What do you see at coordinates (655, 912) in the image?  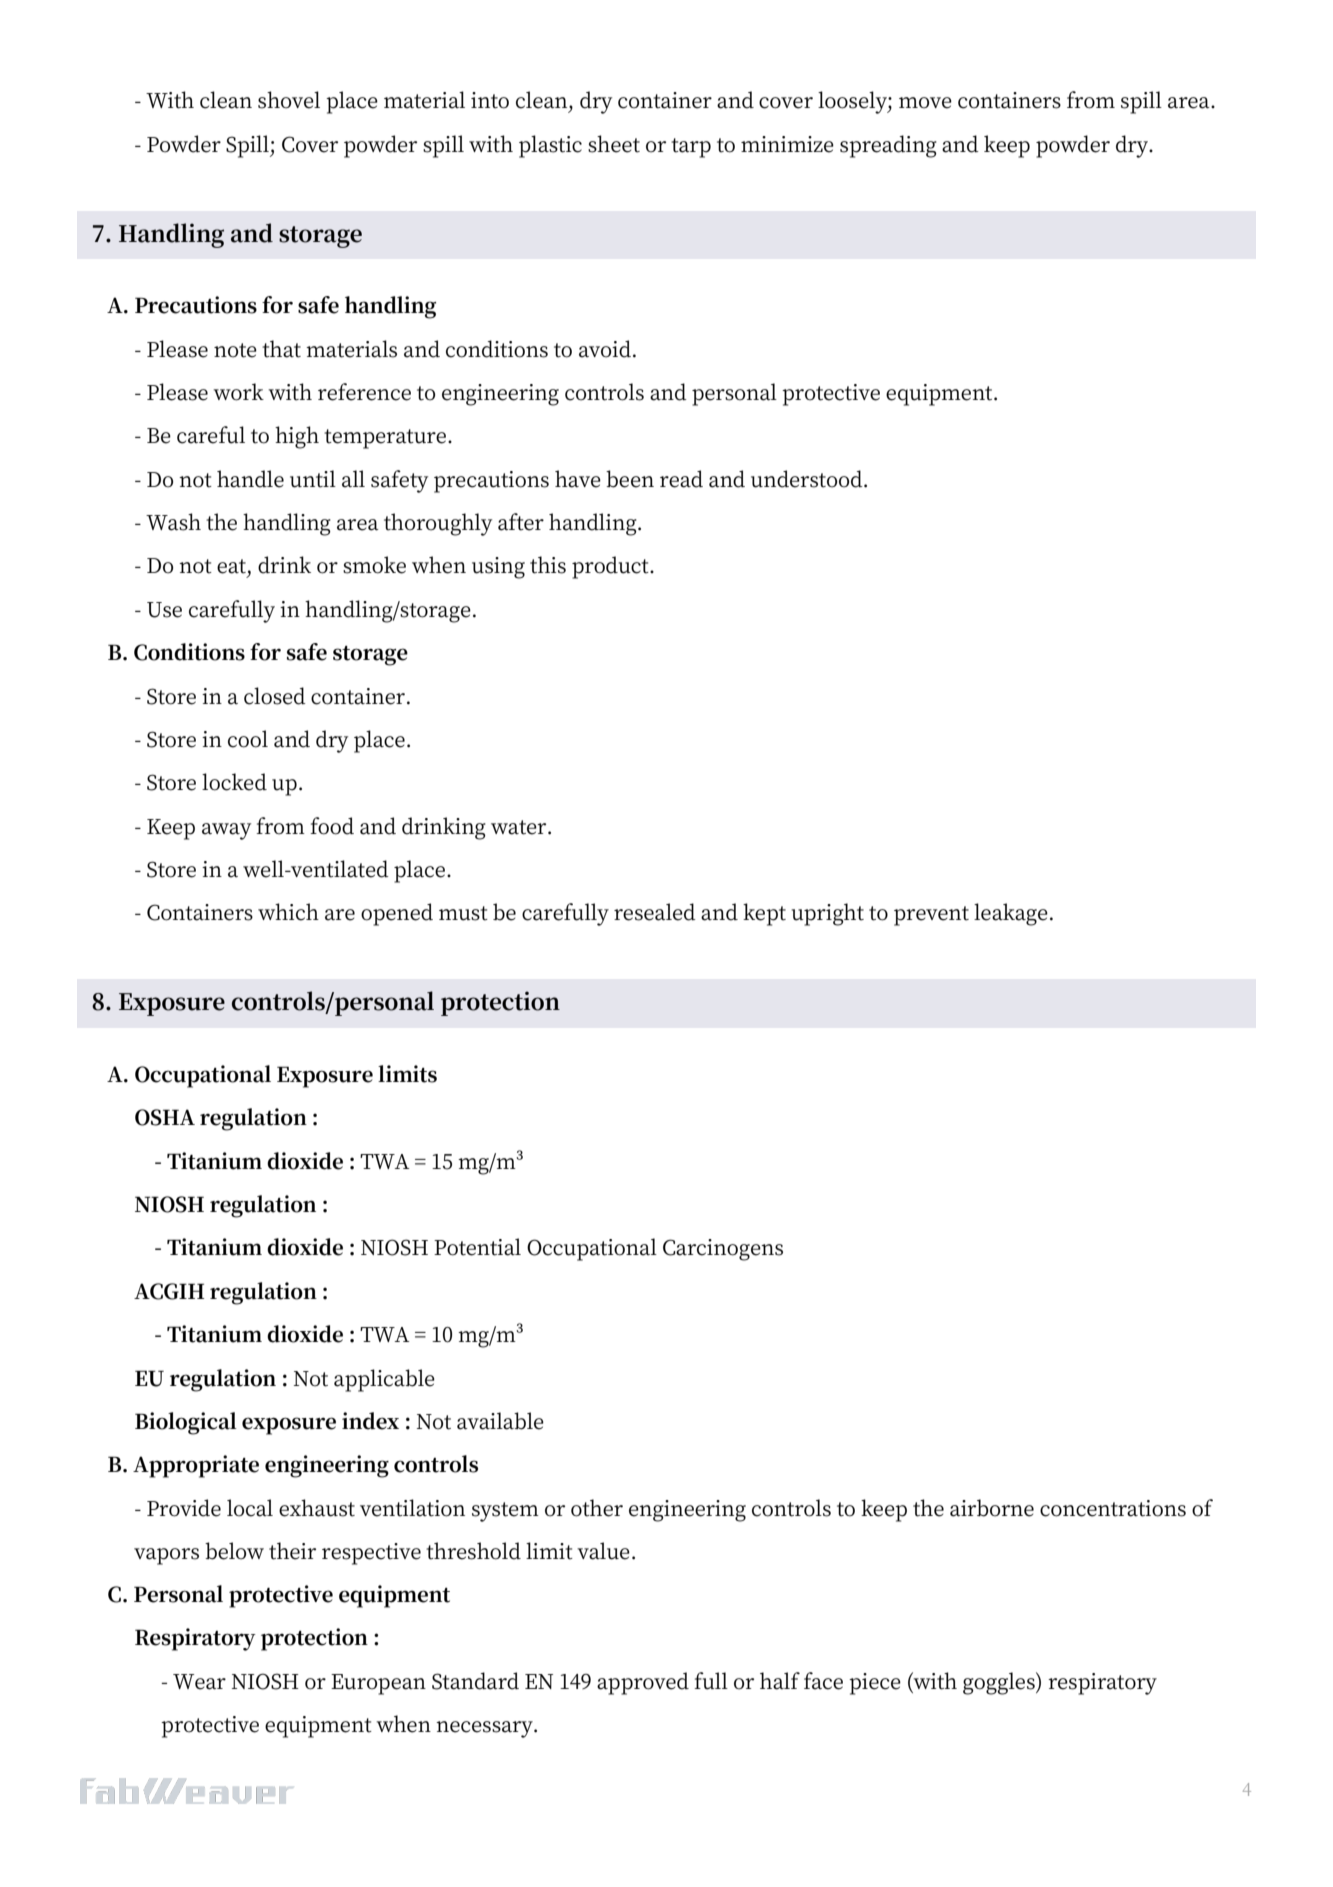 I see `resealed` at bounding box center [655, 912].
